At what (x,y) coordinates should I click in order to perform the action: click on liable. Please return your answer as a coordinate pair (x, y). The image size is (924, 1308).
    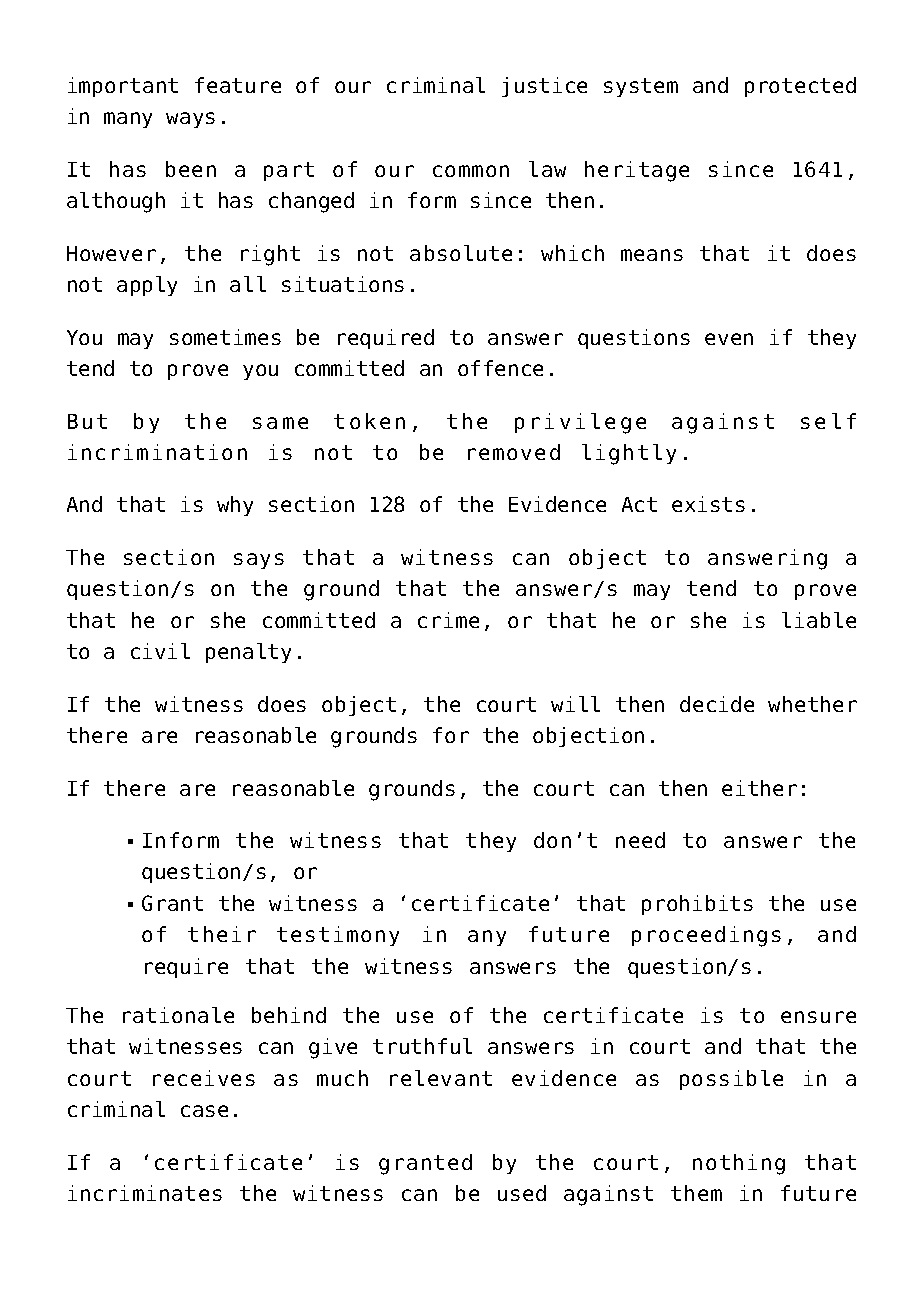
    Looking at the image, I should click on (819, 620).
